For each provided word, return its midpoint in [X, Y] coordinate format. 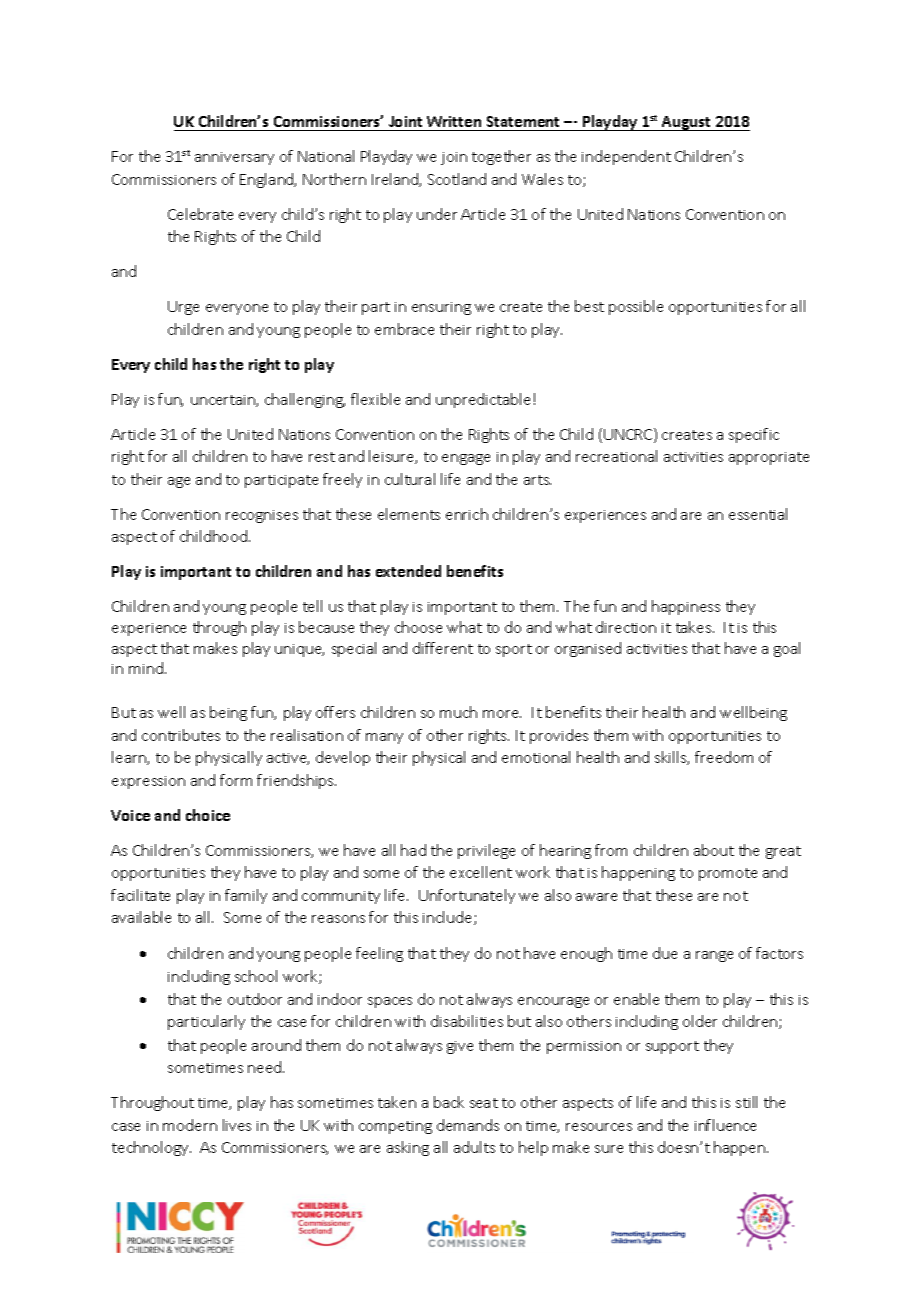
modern [190, 1125]
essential [758, 514]
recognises [262, 516]
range [714, 956]
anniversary [234, 158]
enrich [467, 514]
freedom [724, 757]
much [458, 712]
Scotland [457, 179]
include [449, 918]
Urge [183, 308]
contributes [181, 735]
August [687, 123]
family [246, 896]
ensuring [441, 308]
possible [636, 307]
